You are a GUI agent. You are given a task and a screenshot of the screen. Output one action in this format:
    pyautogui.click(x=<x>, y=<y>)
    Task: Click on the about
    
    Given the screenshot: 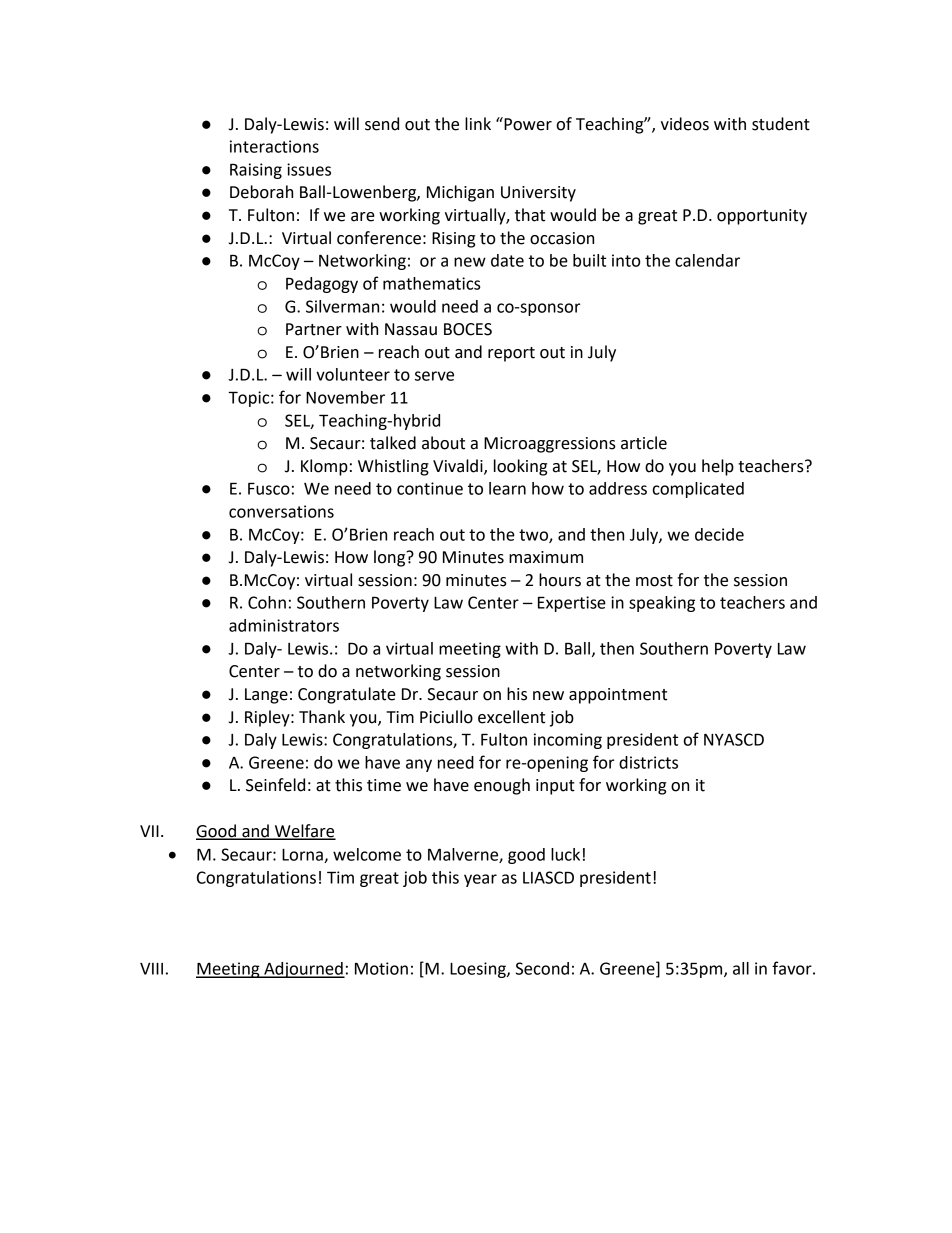 What is the action you would take?
    pyautogui.click(x=443, y=443)
